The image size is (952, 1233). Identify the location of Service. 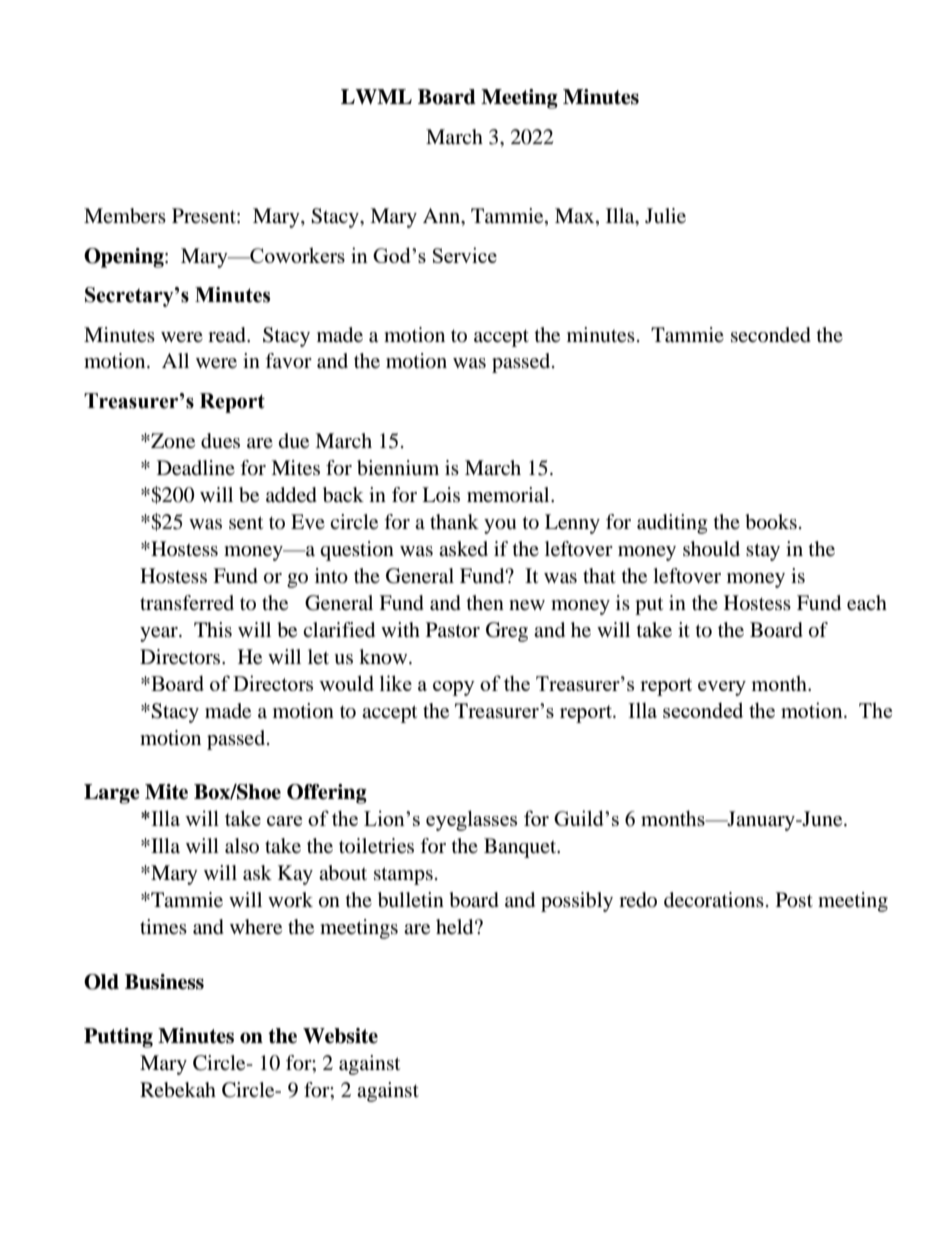
(465, 255).
